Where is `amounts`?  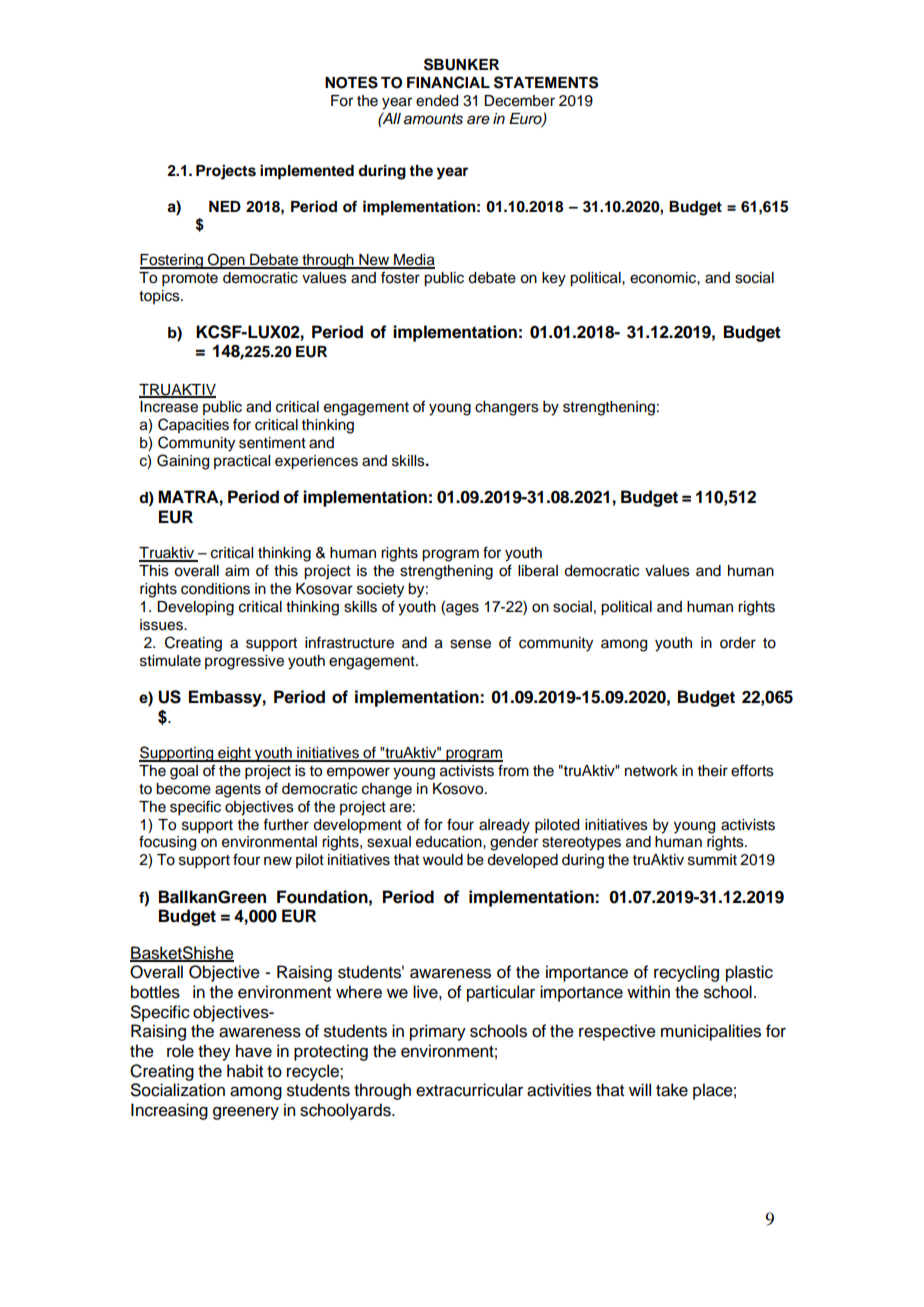
amounts is located at coordinates (433, 119).
